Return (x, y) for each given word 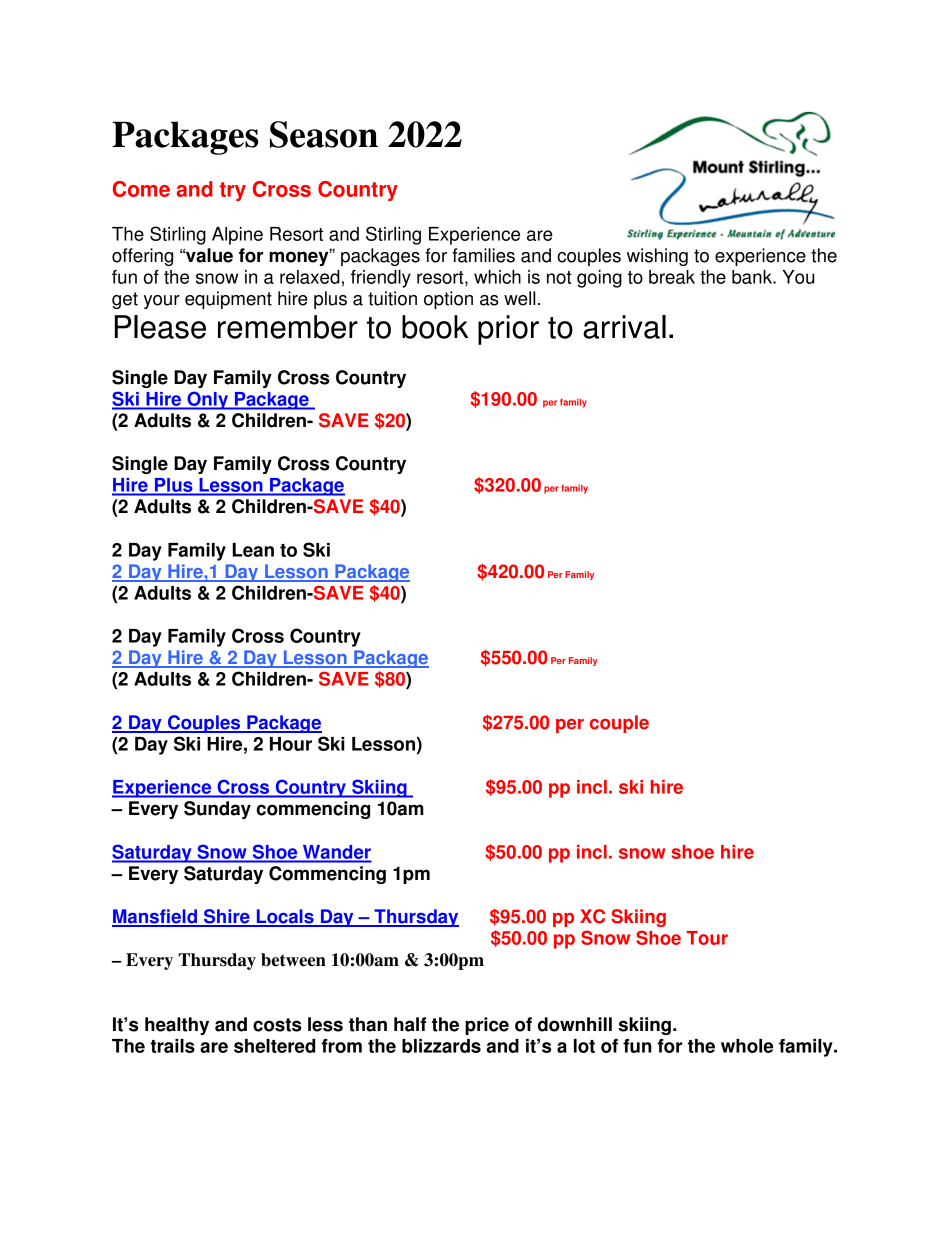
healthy (177, 1026)
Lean (253, 550)
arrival (624, 327)
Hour (291, 744)
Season (324, 134)
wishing (657, 257)
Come (141, 189)
